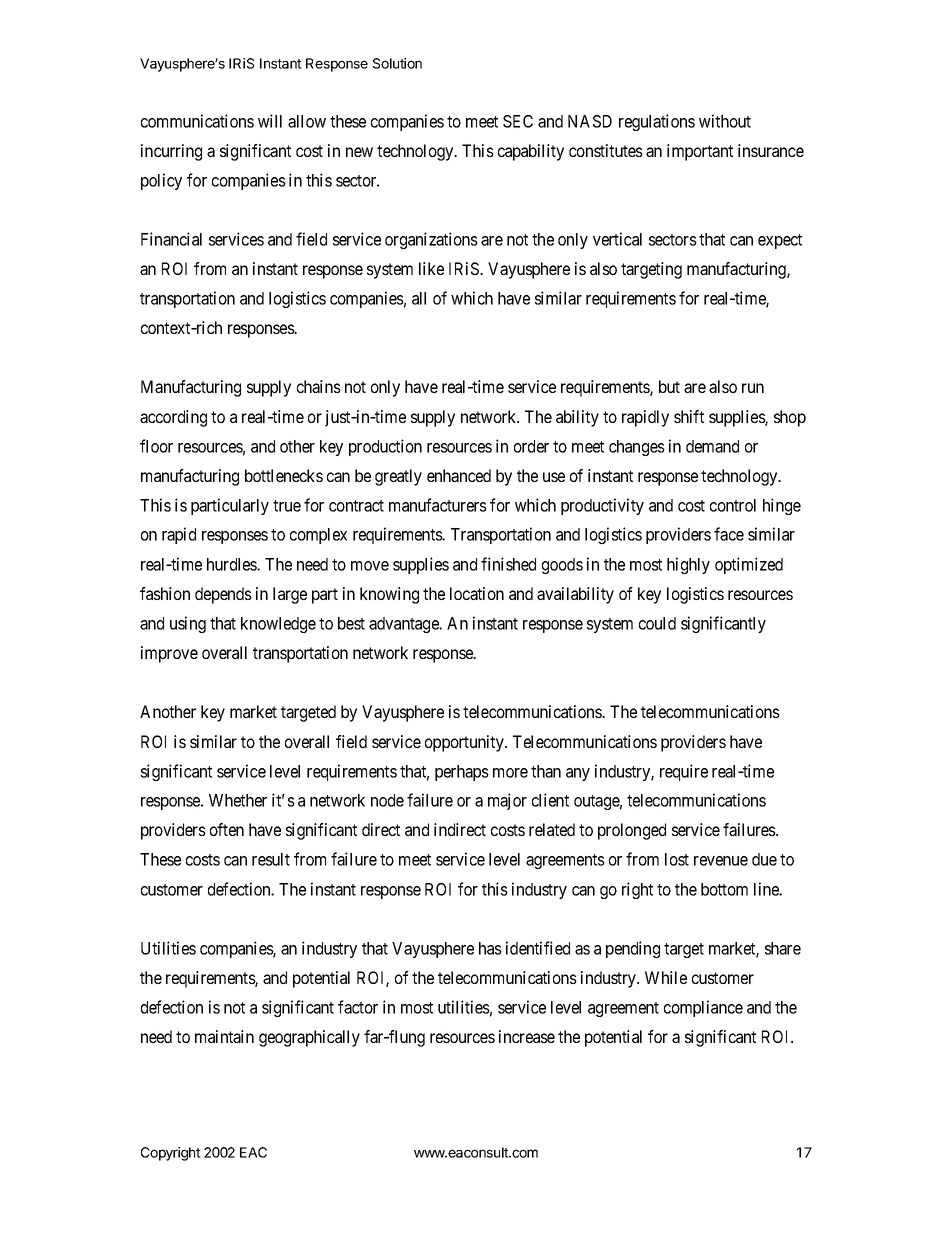  What do you see at coordinates (753, 388) in the image?
I see `run` at bounding box center [753, 388].
